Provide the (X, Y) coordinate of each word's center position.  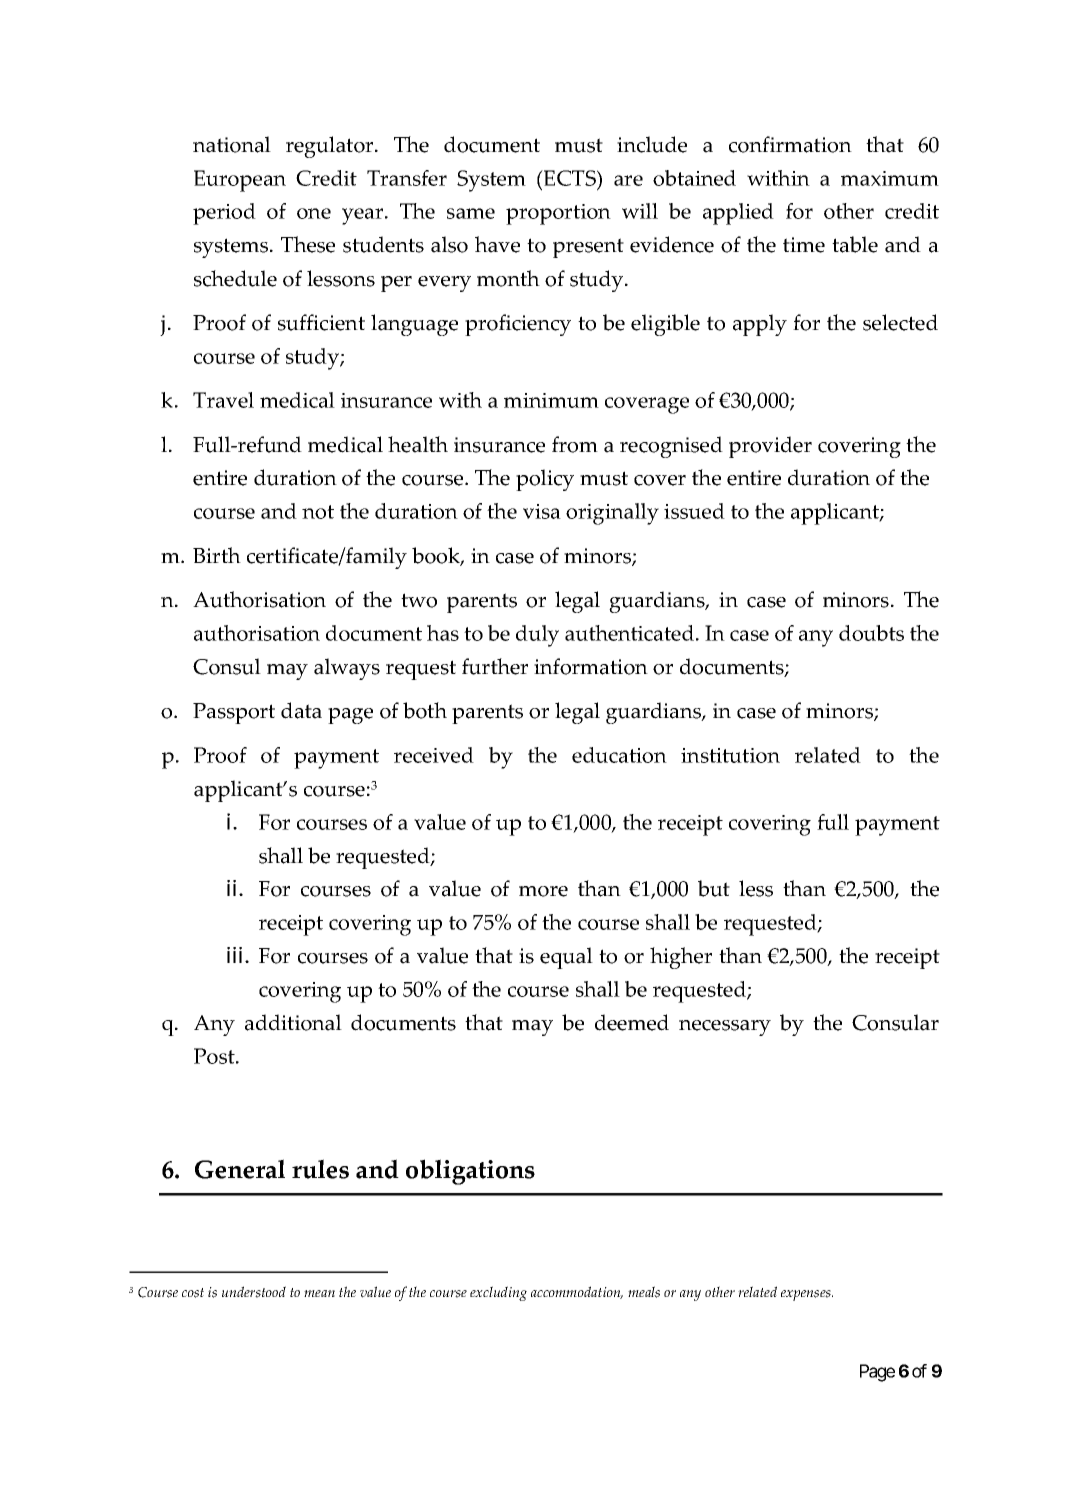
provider (770, 447)
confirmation (790, 144)
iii (236, 955)
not (318, 512)
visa (542, 511)
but (714, 888)
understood (254, 1292)
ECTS (570, 179)
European (240, 181)
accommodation (577, 1292)
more (543, 891)
